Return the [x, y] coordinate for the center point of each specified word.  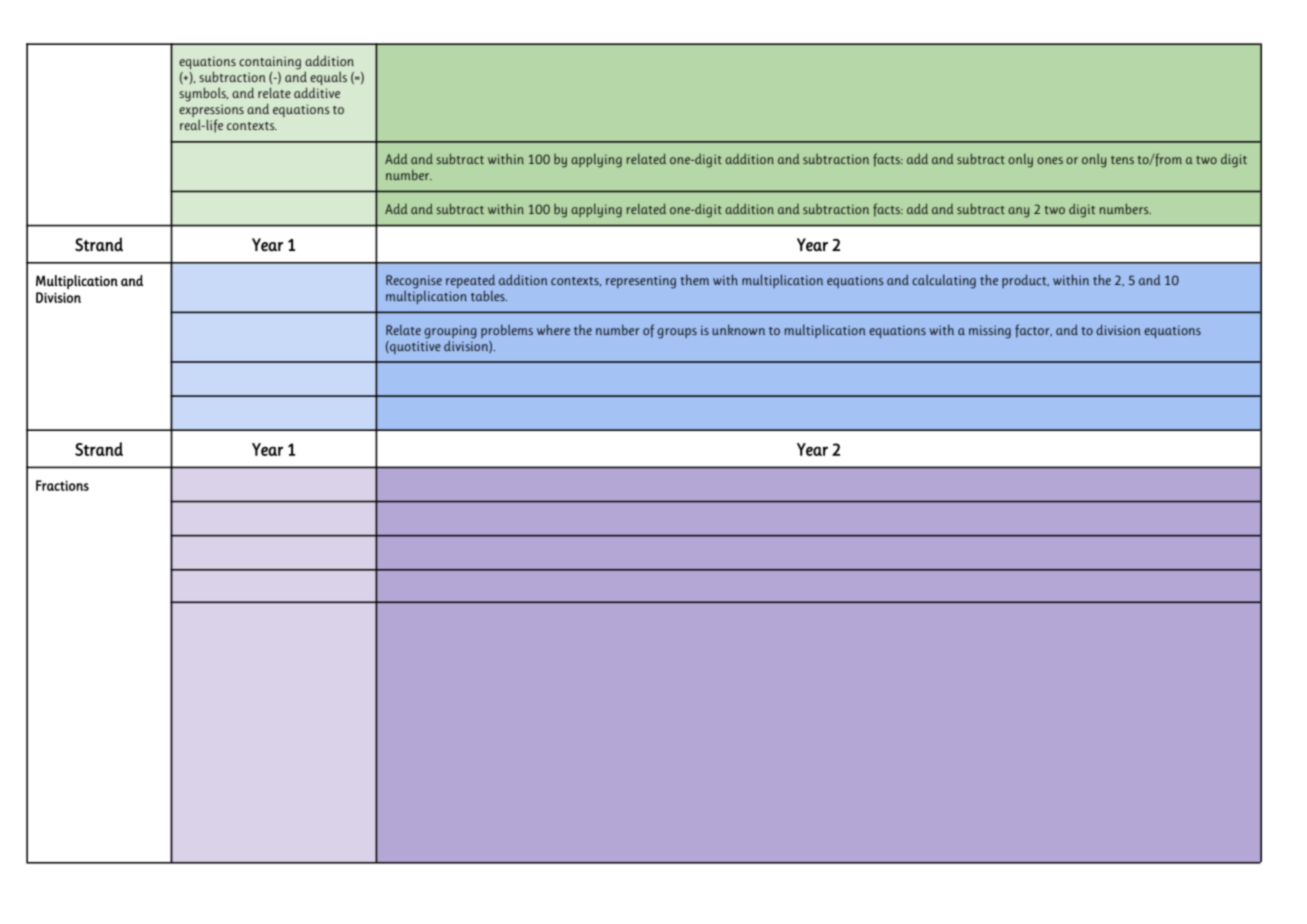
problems [507, 331]
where [553, 329]
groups [677, 333]
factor [1033, 331]
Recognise [414, 282]
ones [1050, 160]
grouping [450, 332]
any [1018, 212]
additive [317, 92]
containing [270, 63]
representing [641, 282]
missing [990, 332]
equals [328, 78]
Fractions [62, 485]
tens [1122, 160]
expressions [211, 112]
